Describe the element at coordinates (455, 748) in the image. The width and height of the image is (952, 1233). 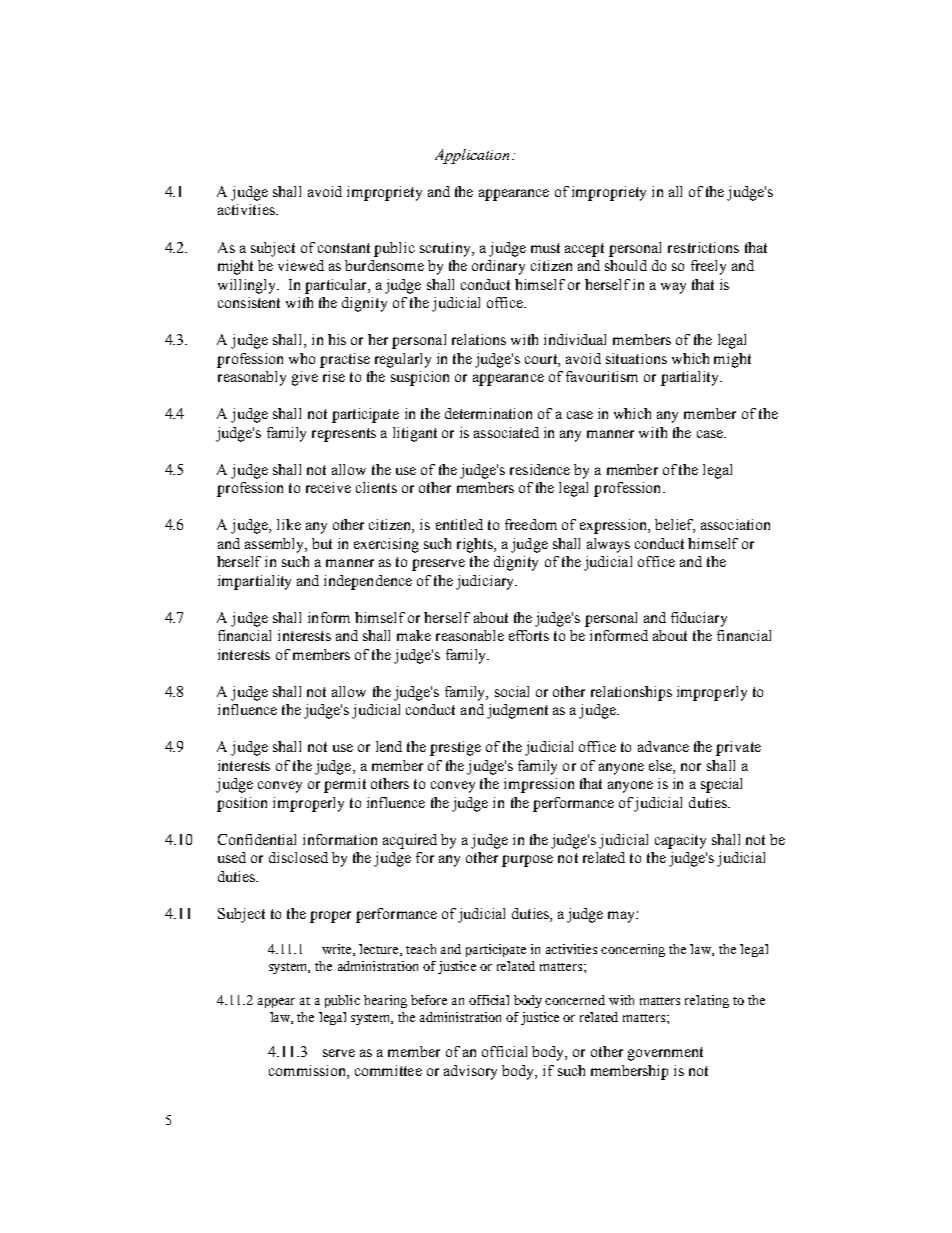
I see `prestige` at that location.
